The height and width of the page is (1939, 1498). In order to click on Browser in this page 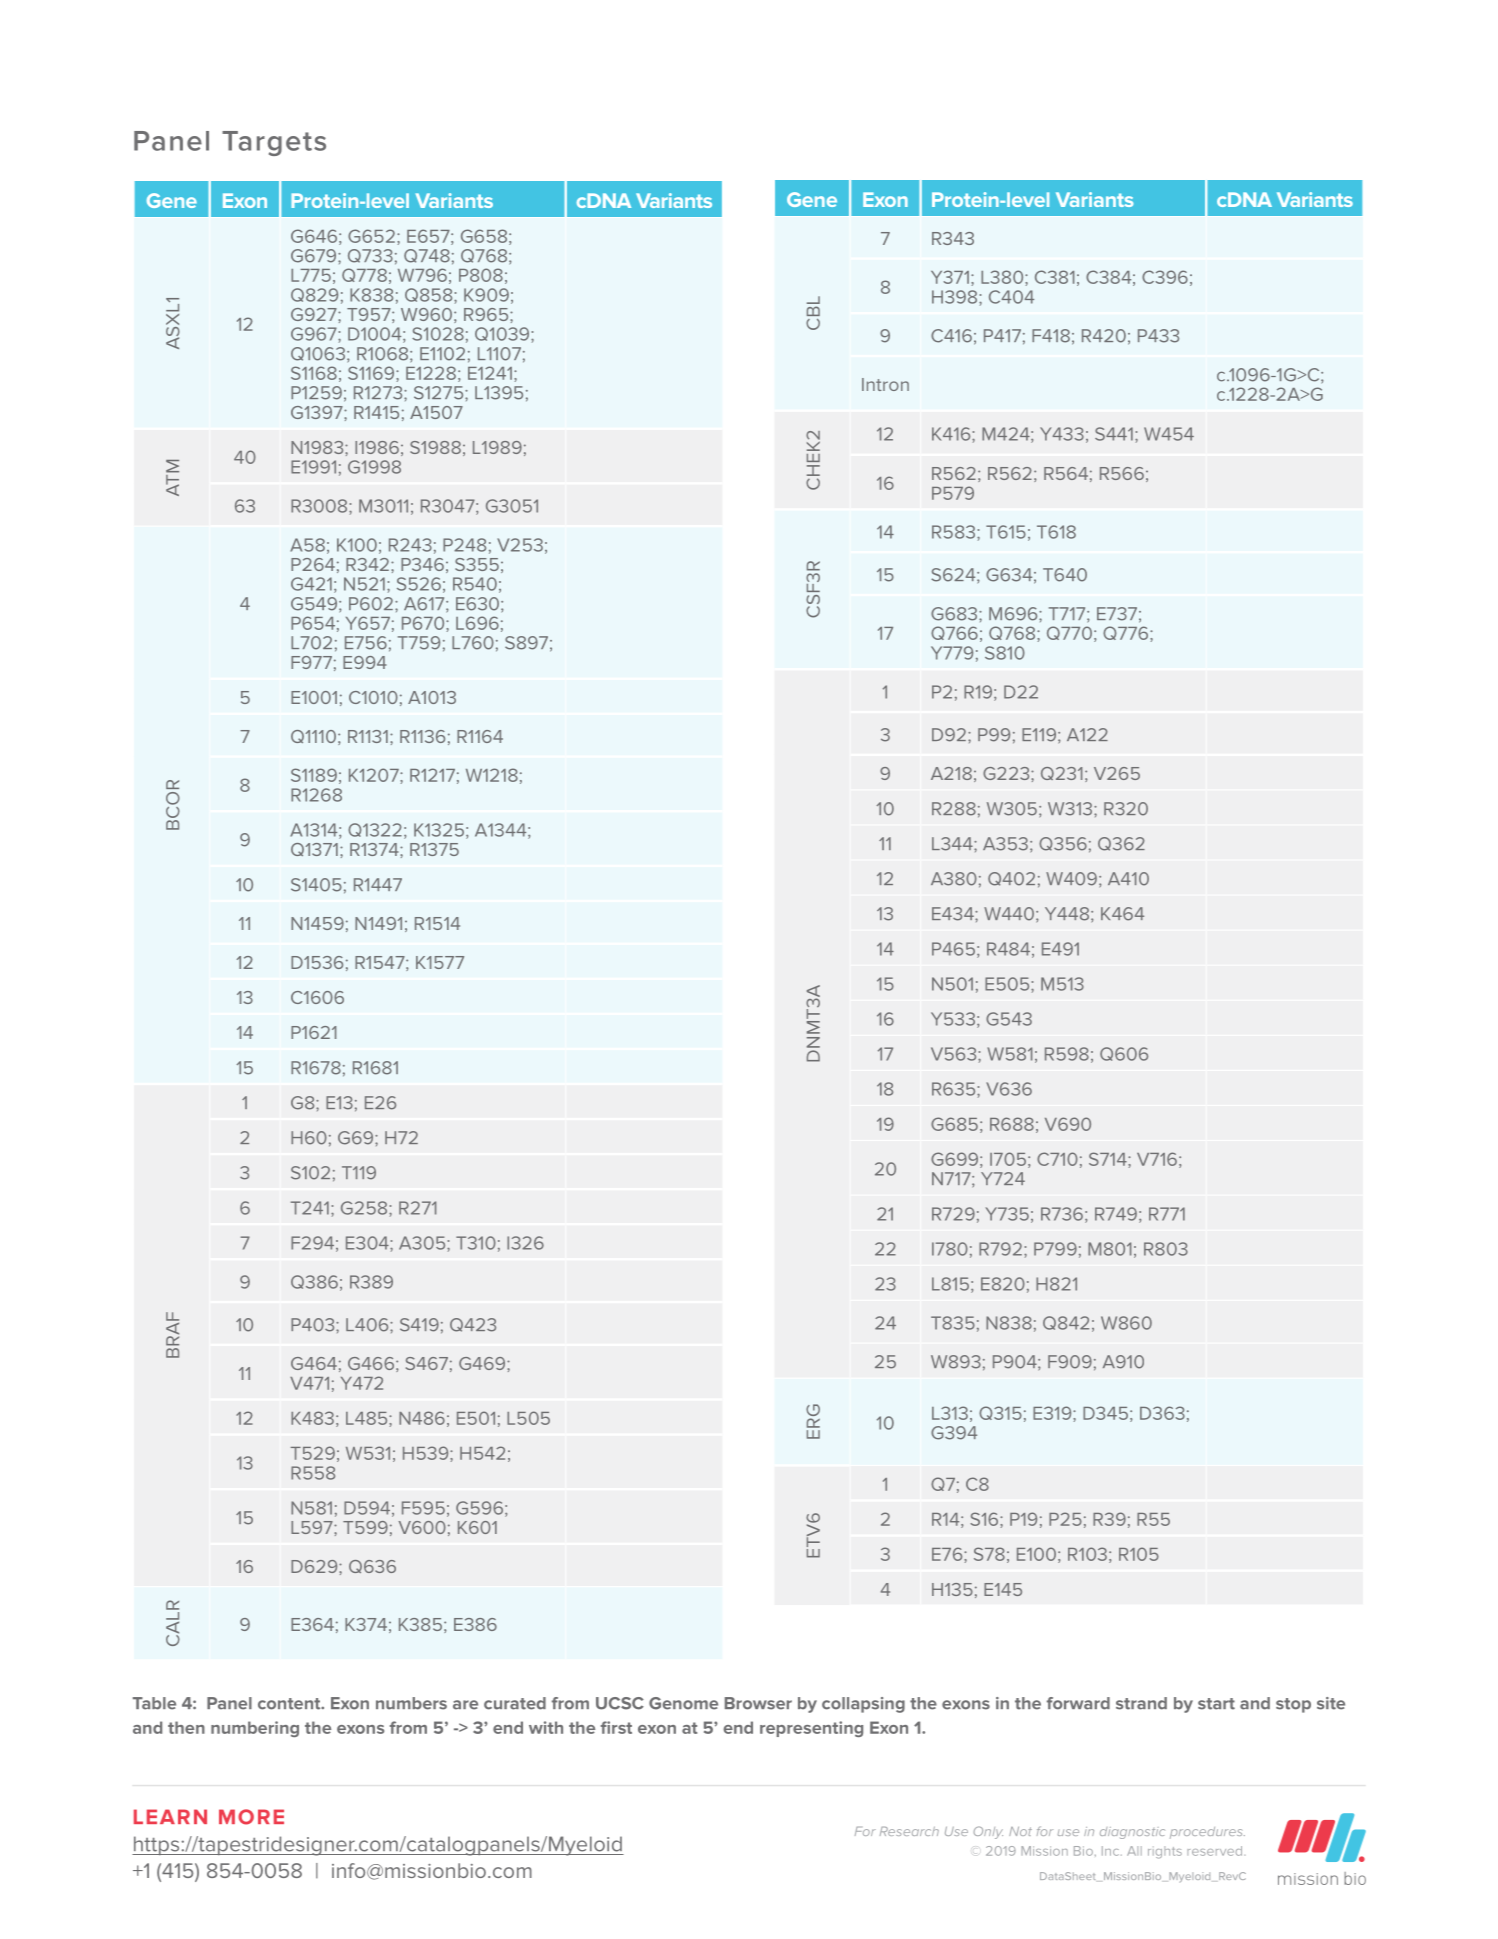, I will do `click(758, 1703)`.
